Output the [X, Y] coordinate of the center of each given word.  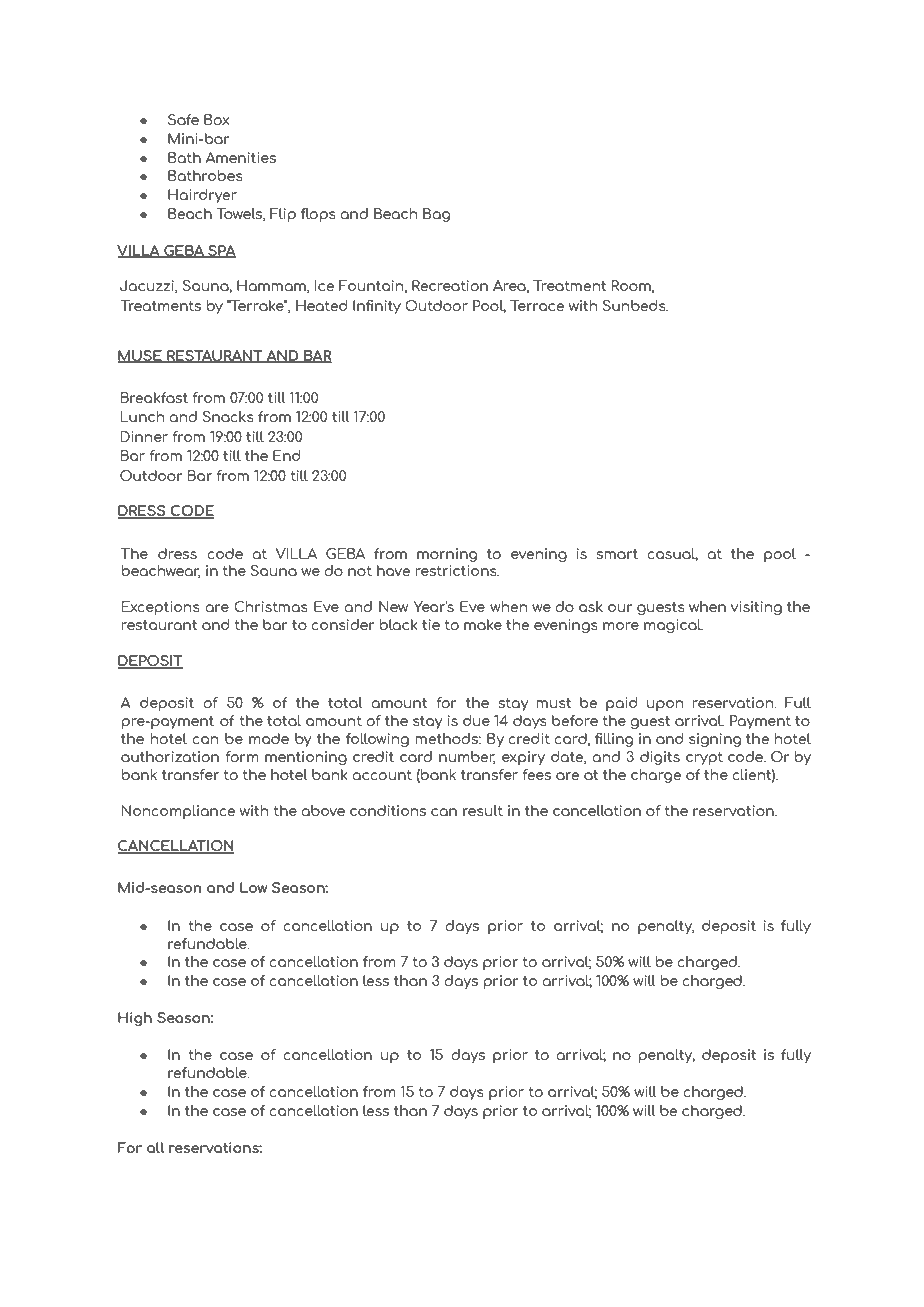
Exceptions [161, 608]
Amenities [241, 157]
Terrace [537, 305]
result [483, 810]
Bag [436, 215]
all [155, 1147]
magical [673, 626]
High [135, 1019]
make [483, 624]
